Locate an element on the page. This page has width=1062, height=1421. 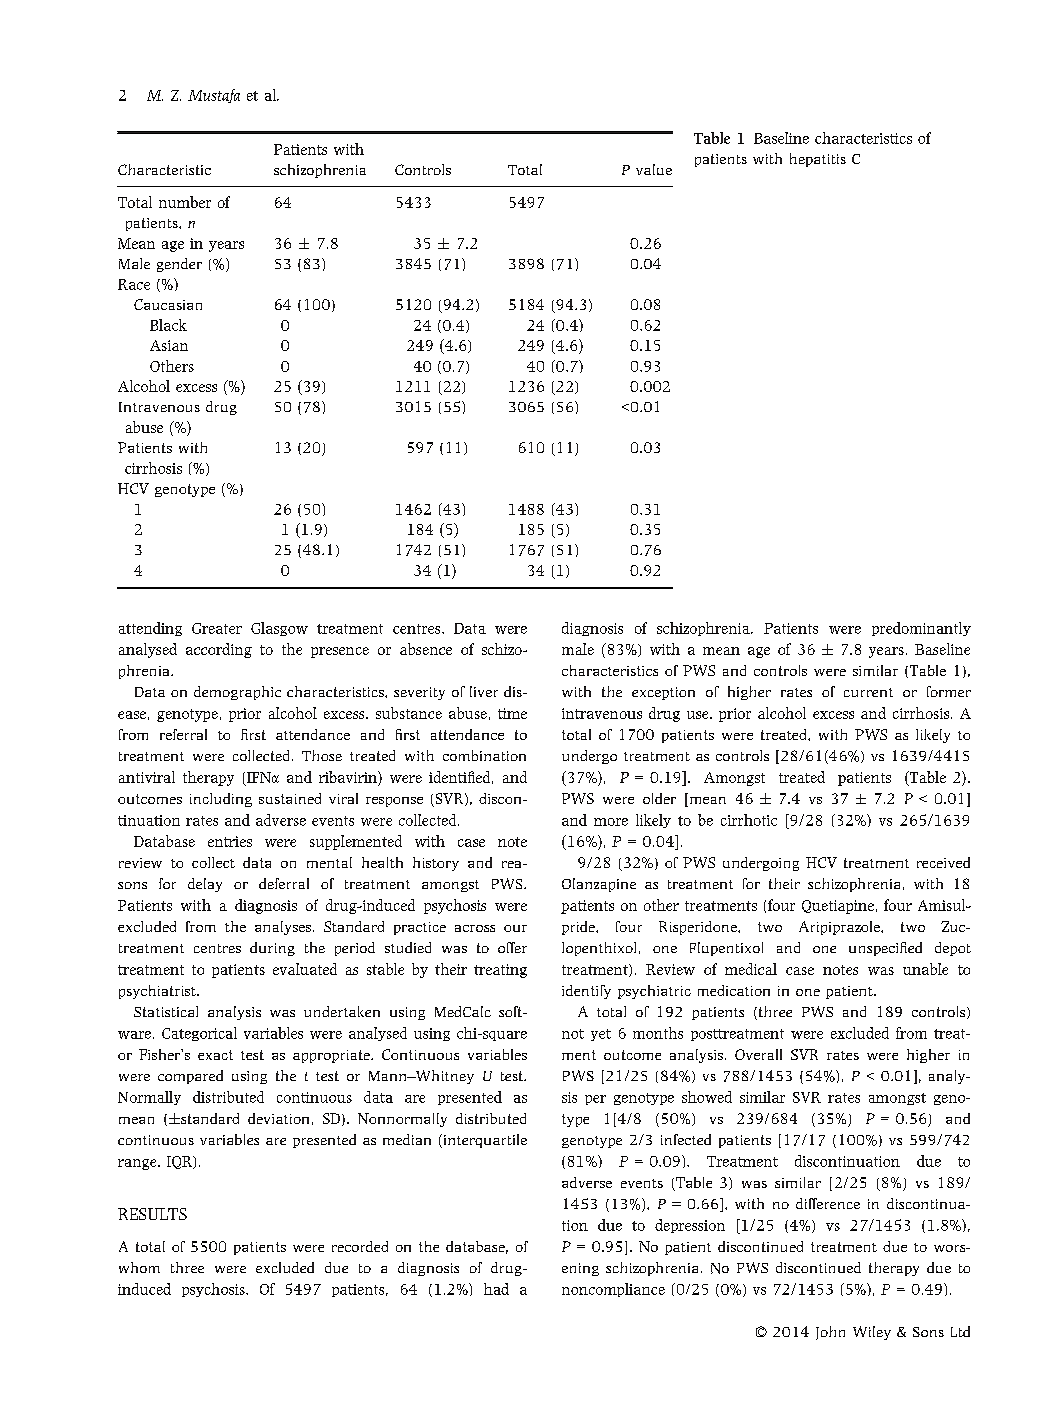
value is located at coordinates (654, 169).
